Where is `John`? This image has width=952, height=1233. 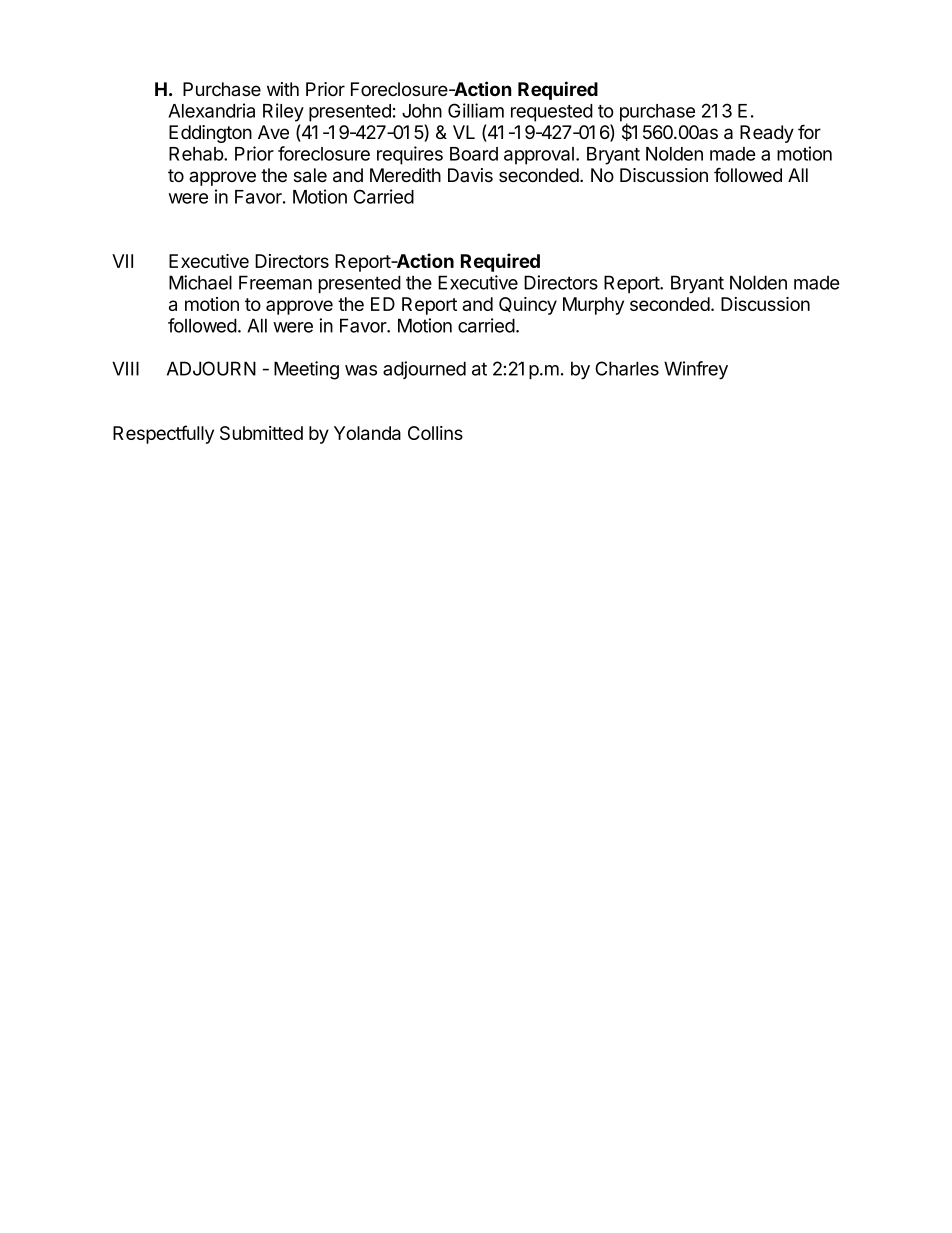
John is located at coordinates (422, 111).
